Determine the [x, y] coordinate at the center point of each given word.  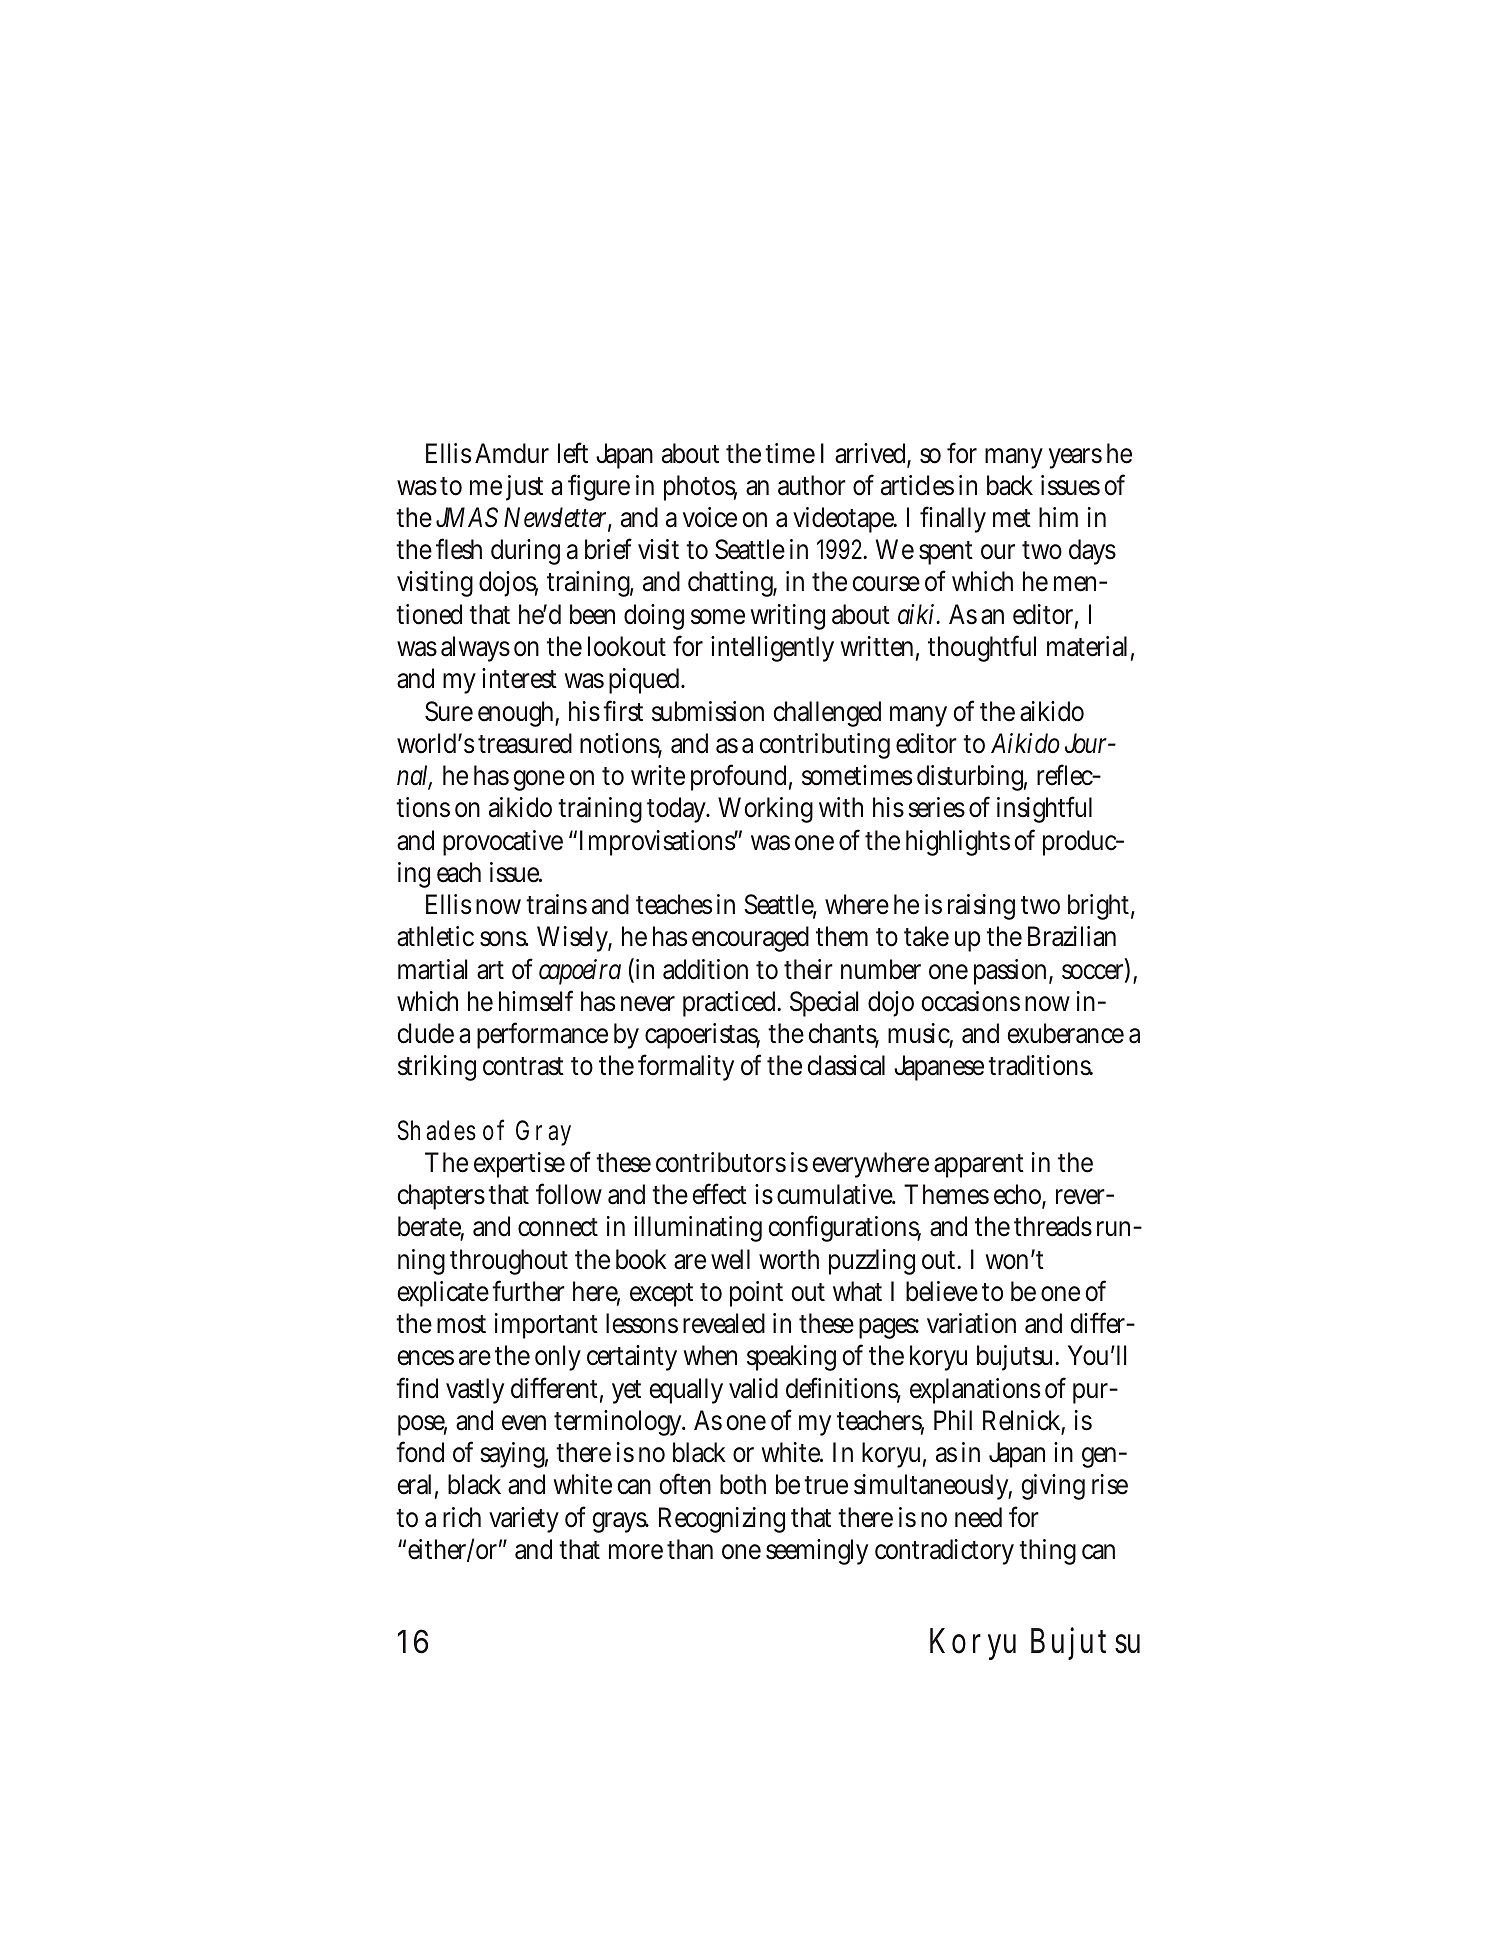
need [978, 1517]
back [1010, 485]
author [812, 485]
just [524, 488]
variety [524, 1520]
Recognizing [722, 1520]
